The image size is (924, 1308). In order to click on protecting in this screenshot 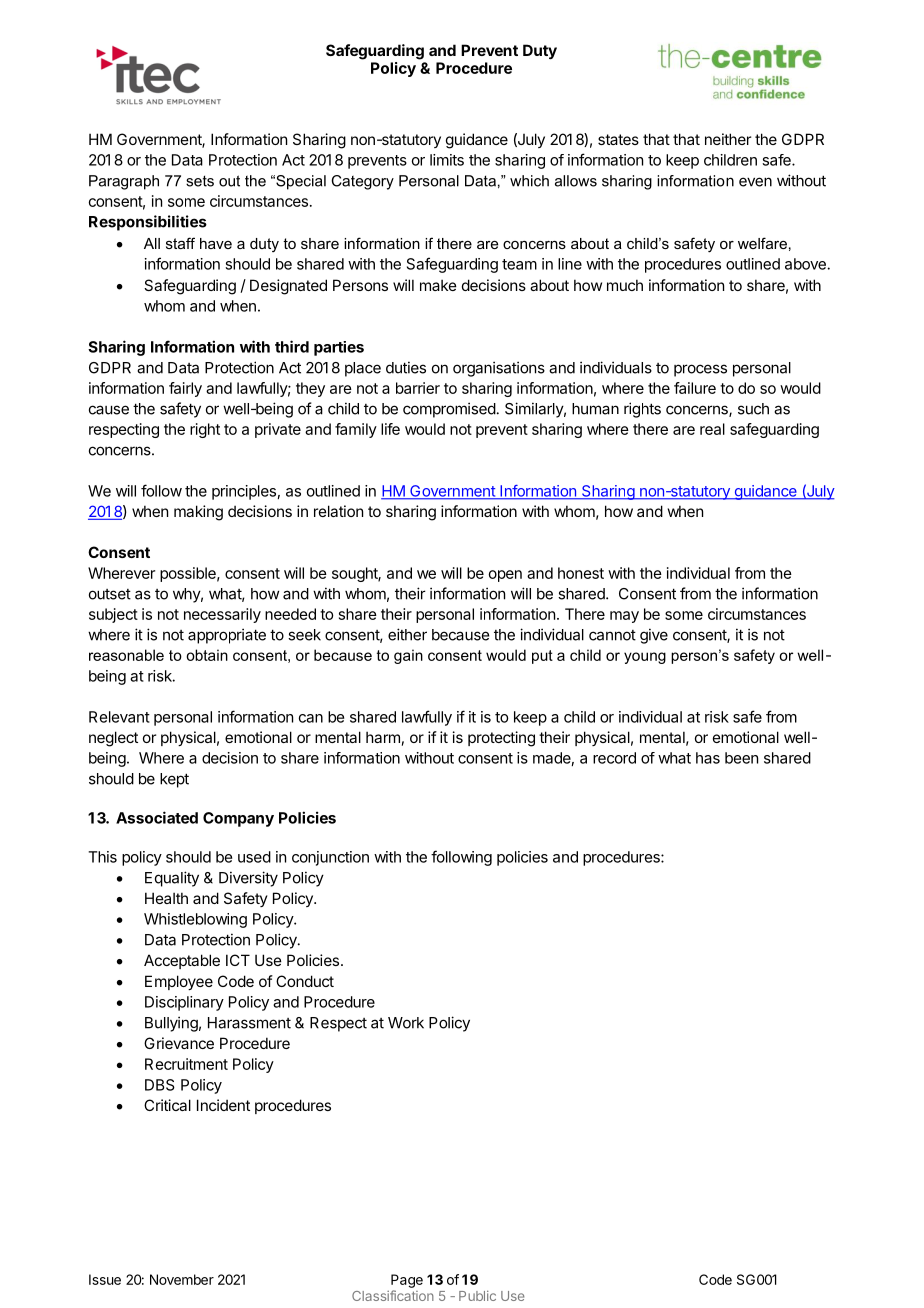, I will do `click(501, 739)`.
